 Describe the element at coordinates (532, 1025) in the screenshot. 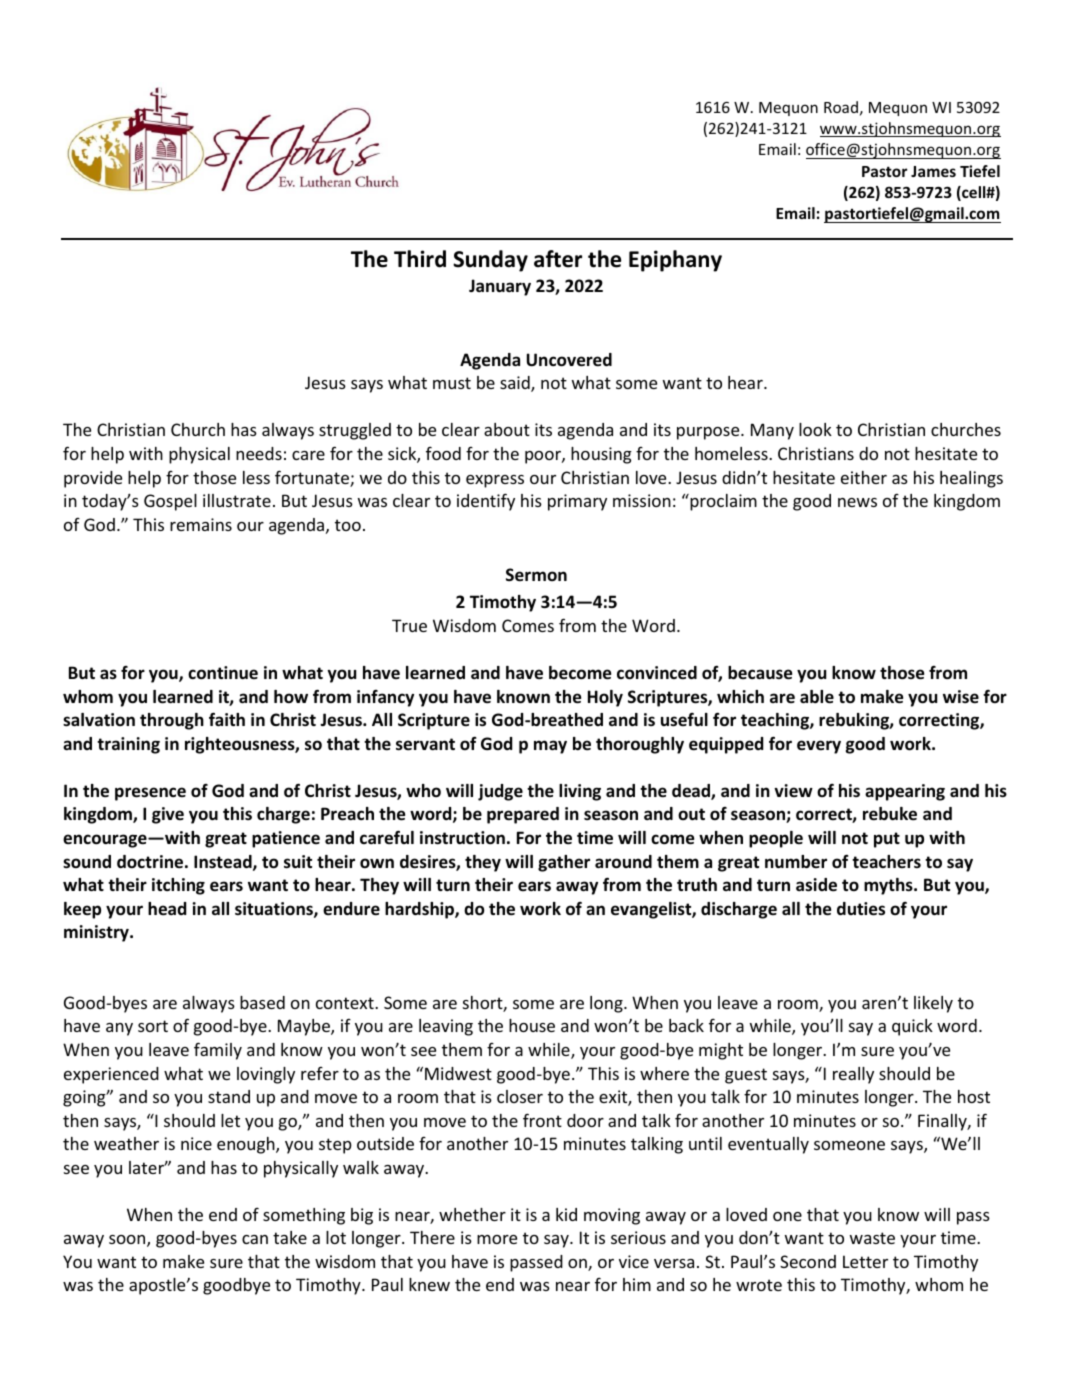

I see `house` at that location.
